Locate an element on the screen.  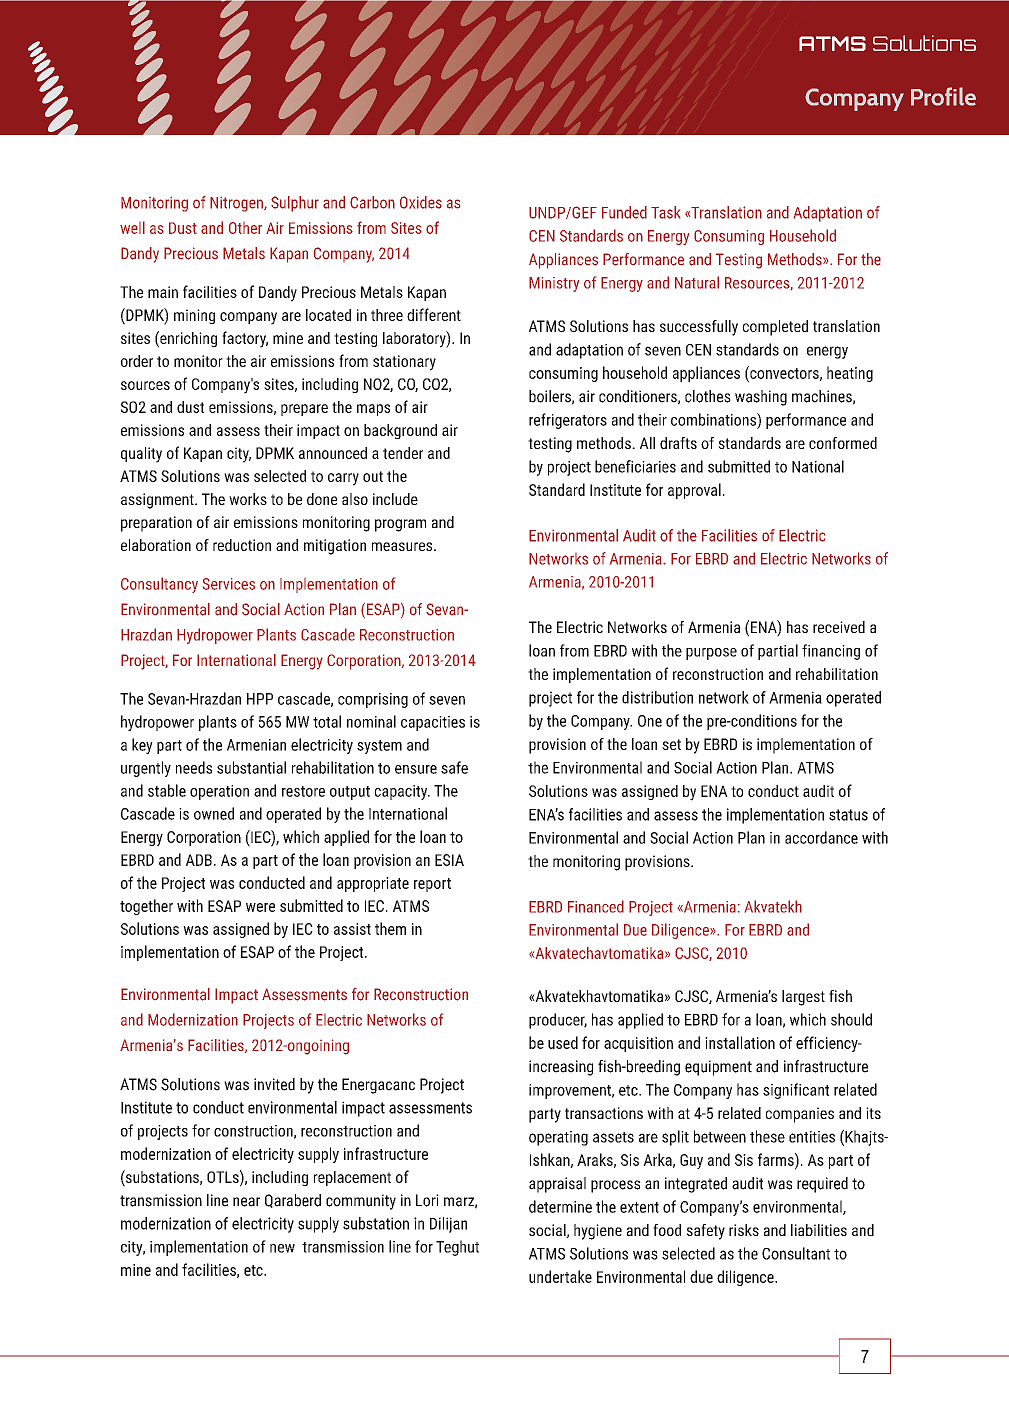
undertake is located at coordinates (560, 1276).
